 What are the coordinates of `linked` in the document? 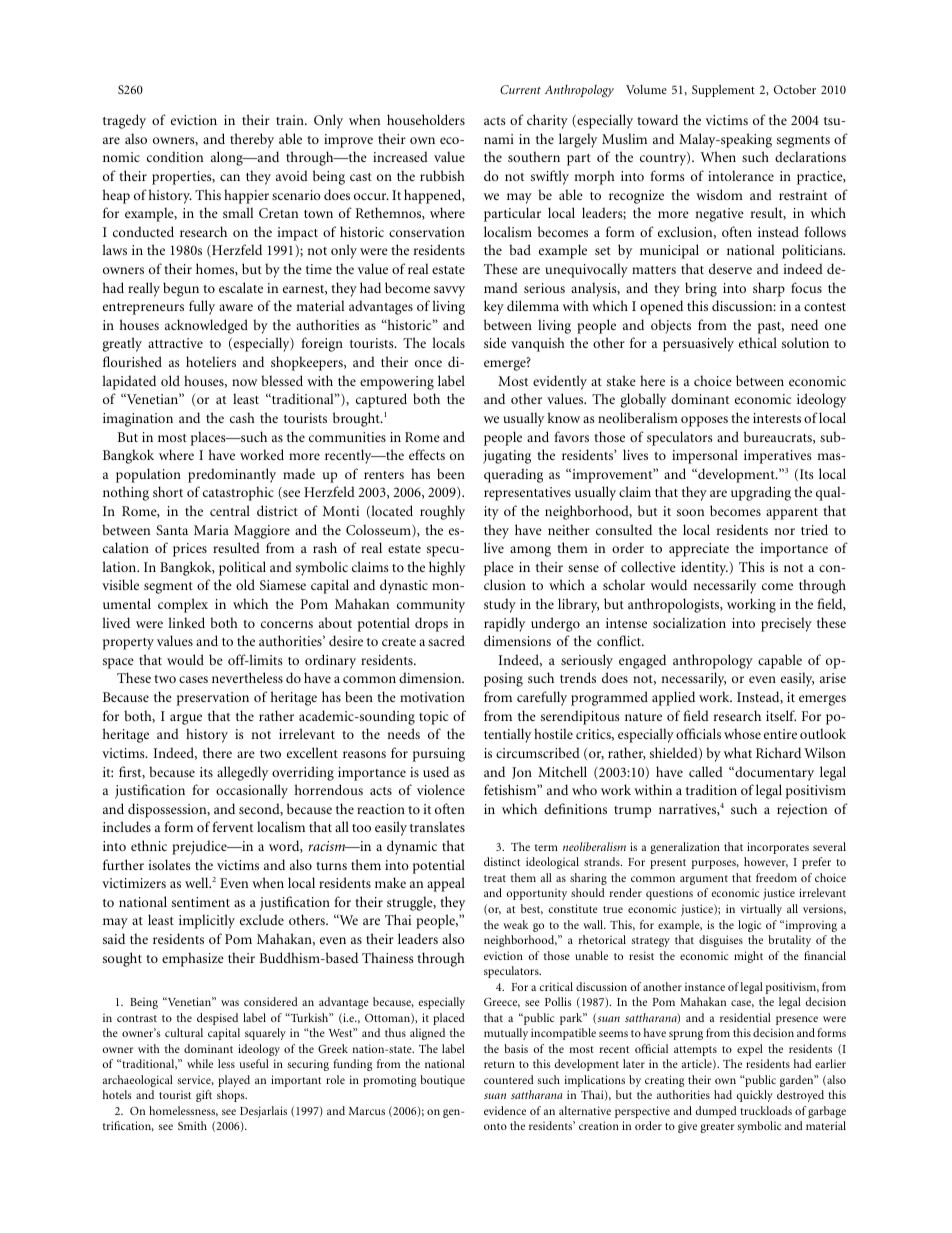 It's located at (186, 622).
